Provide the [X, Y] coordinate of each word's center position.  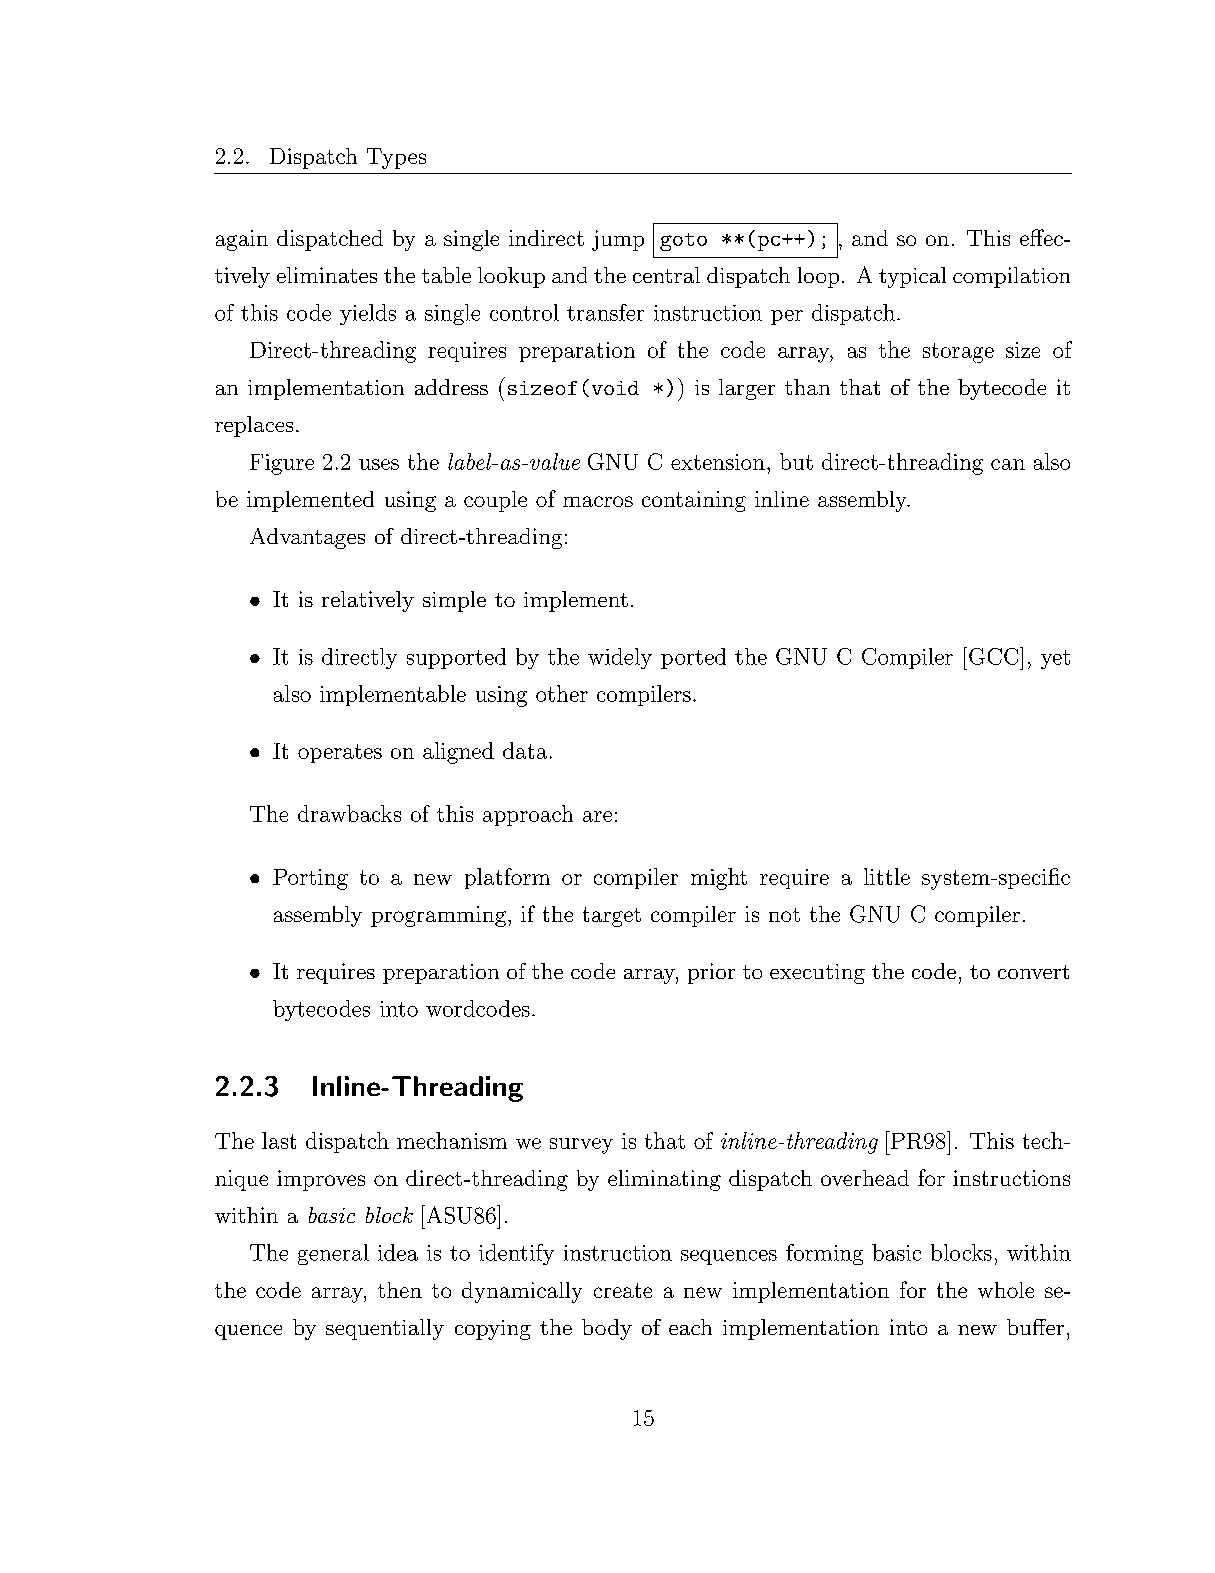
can [1008, 464]
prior [711, 973]
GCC [995, 656]
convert [1033, 972]
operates [340, 753]
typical [912, 277]
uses [379, 464]
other [562, 693]
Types [396, 158]
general [333, 1254]
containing [694, 501]
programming [438, 916]
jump [618, 240]
